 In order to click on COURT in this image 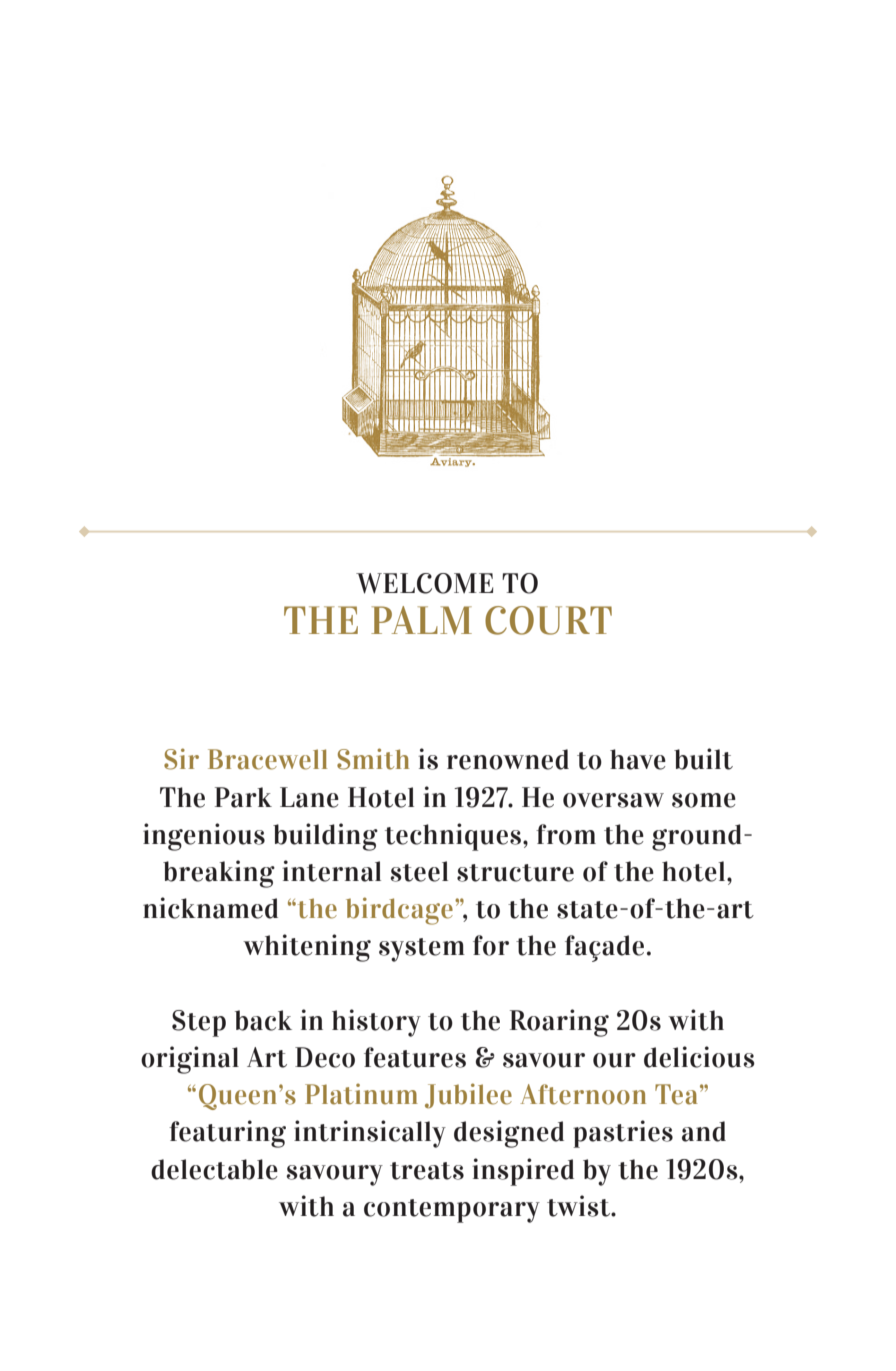, I will do `click(548, 620)`.
